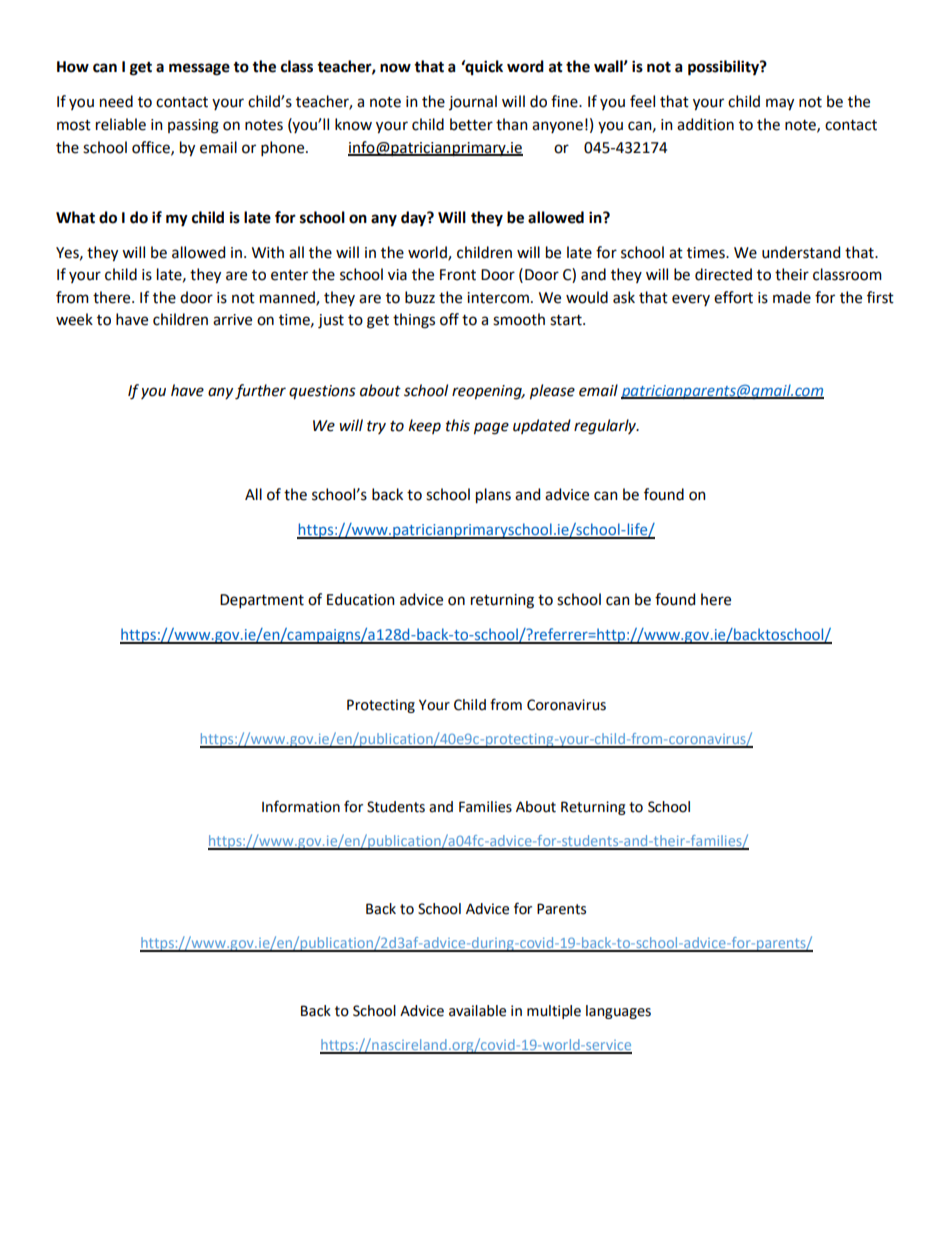  What do you see at coordinates (473, 102) in the screenshot?
I see `journal` at bounding box center [473, 102].
